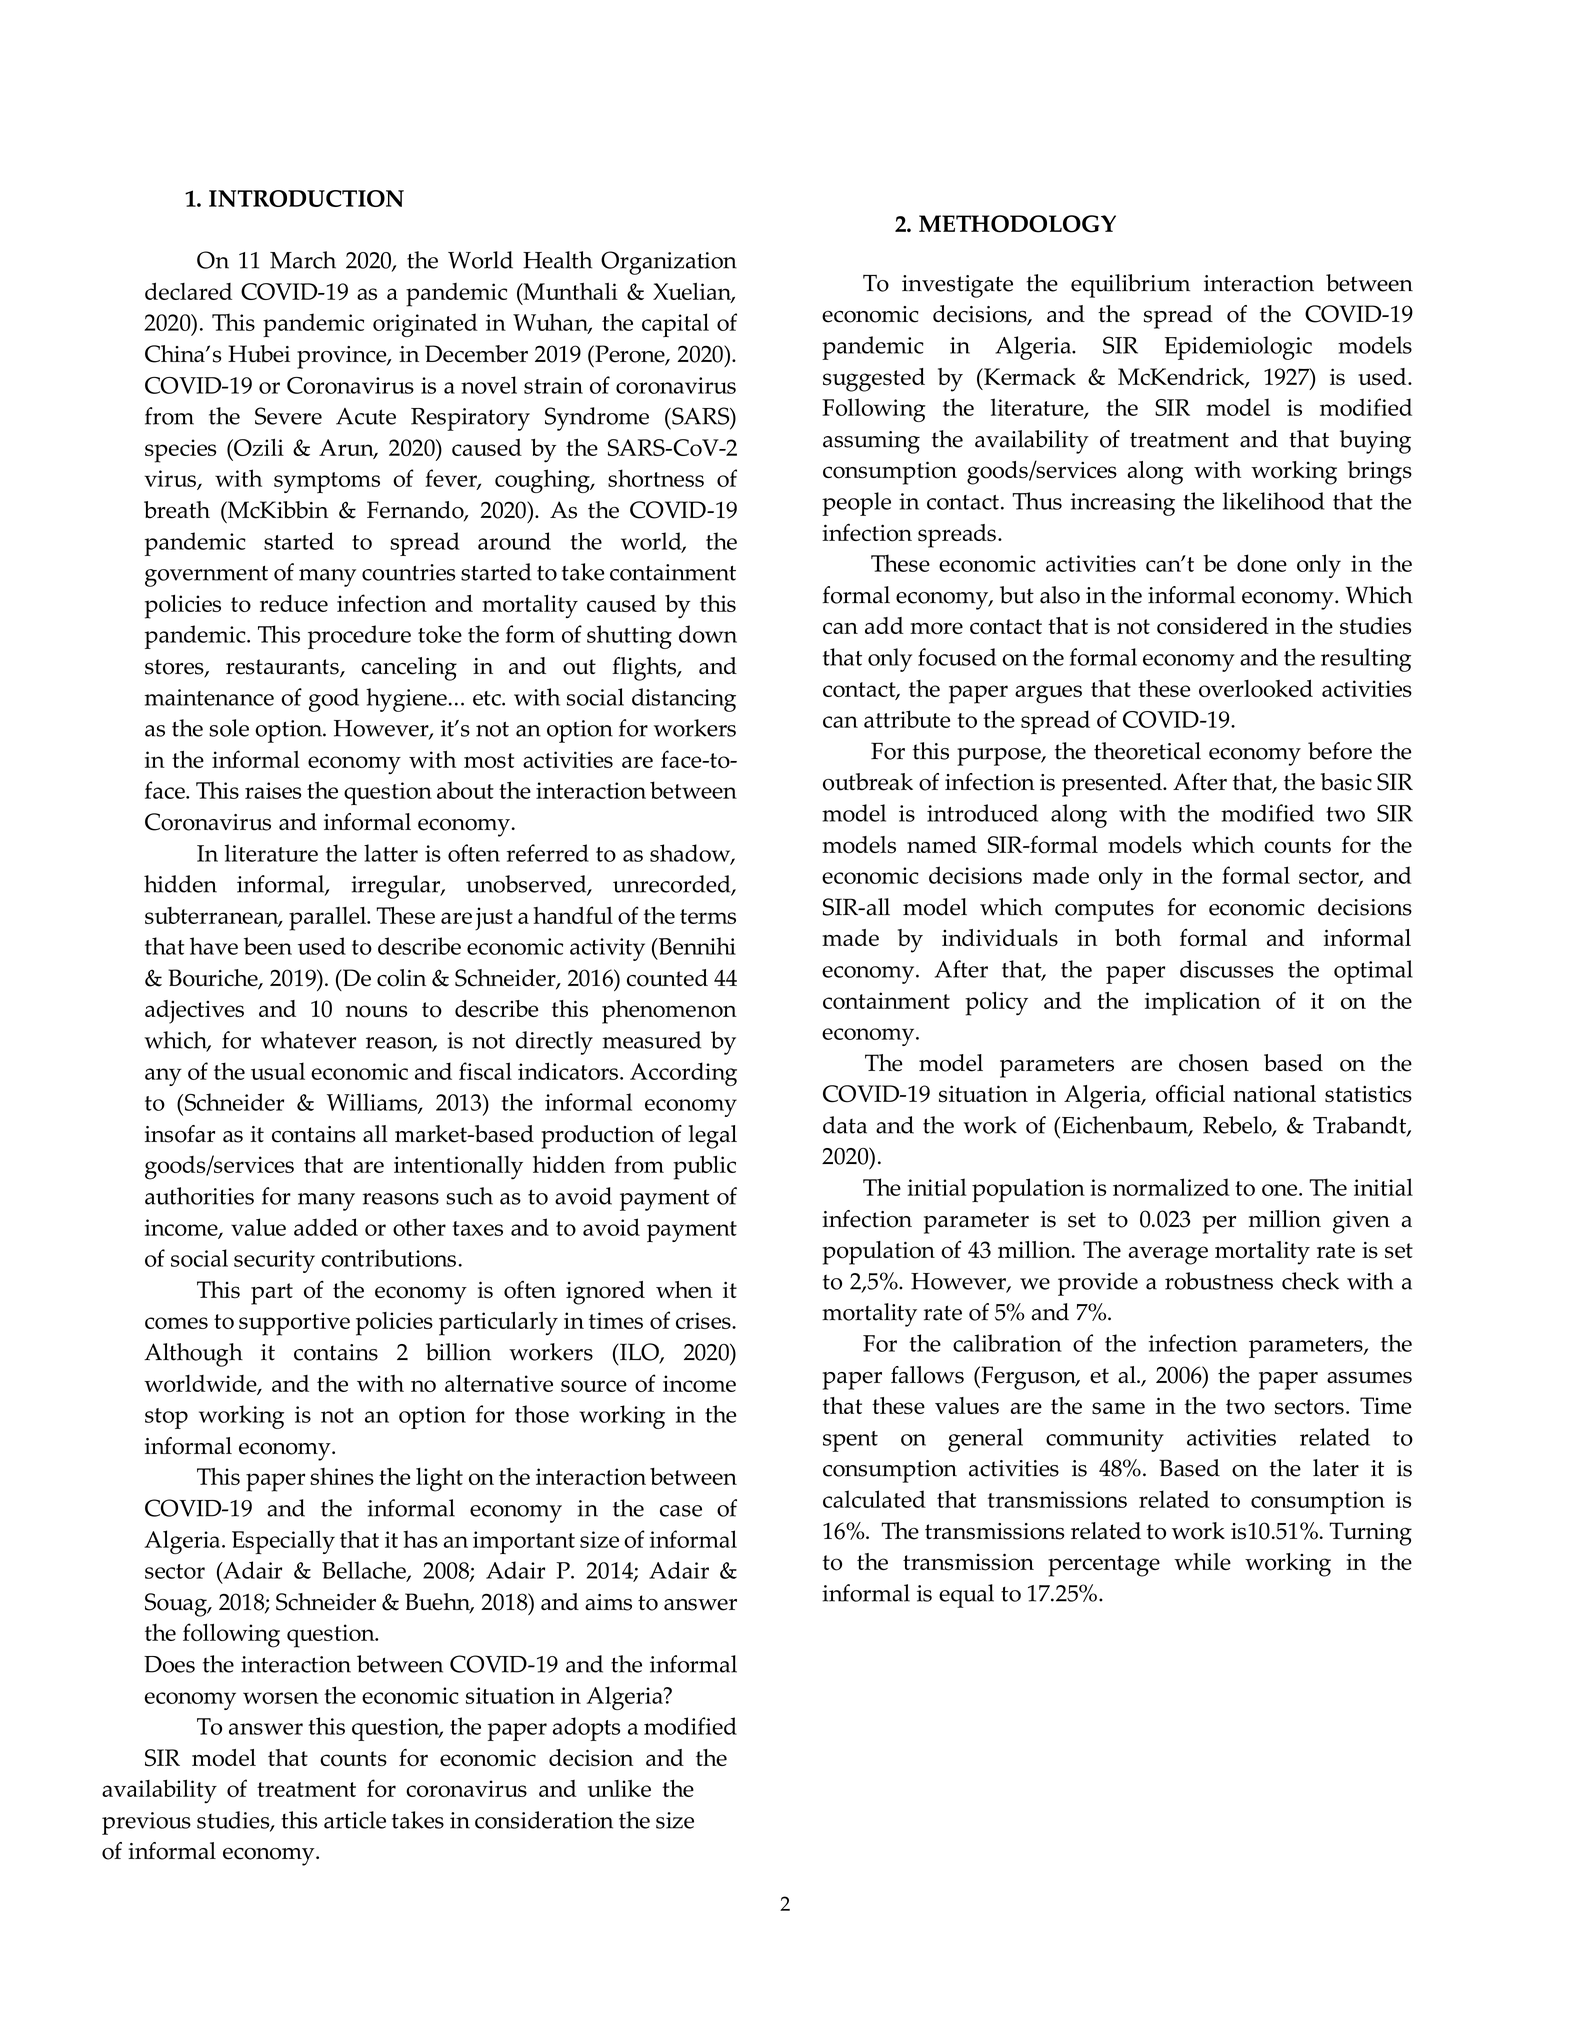  Describe the element at coordinates (1130, 286) in the page. I see `equilibrium` at that location.
